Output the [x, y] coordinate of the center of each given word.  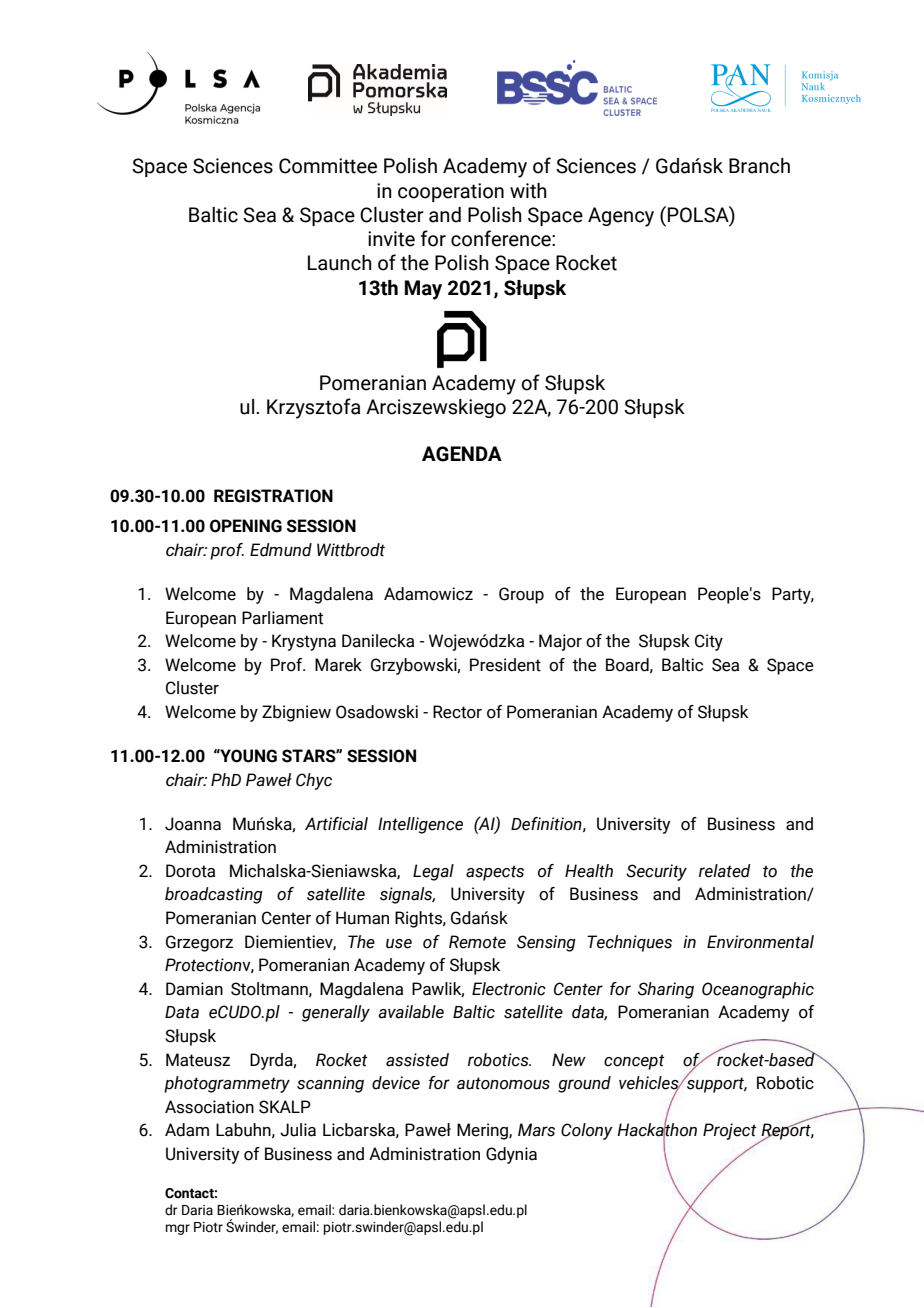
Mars [536, 1130]
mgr [178, 1229]
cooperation [451, 192]
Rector [457, 712]
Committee [328, 166]
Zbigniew [296, 713]
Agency [621, 217]
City [709, 642]
